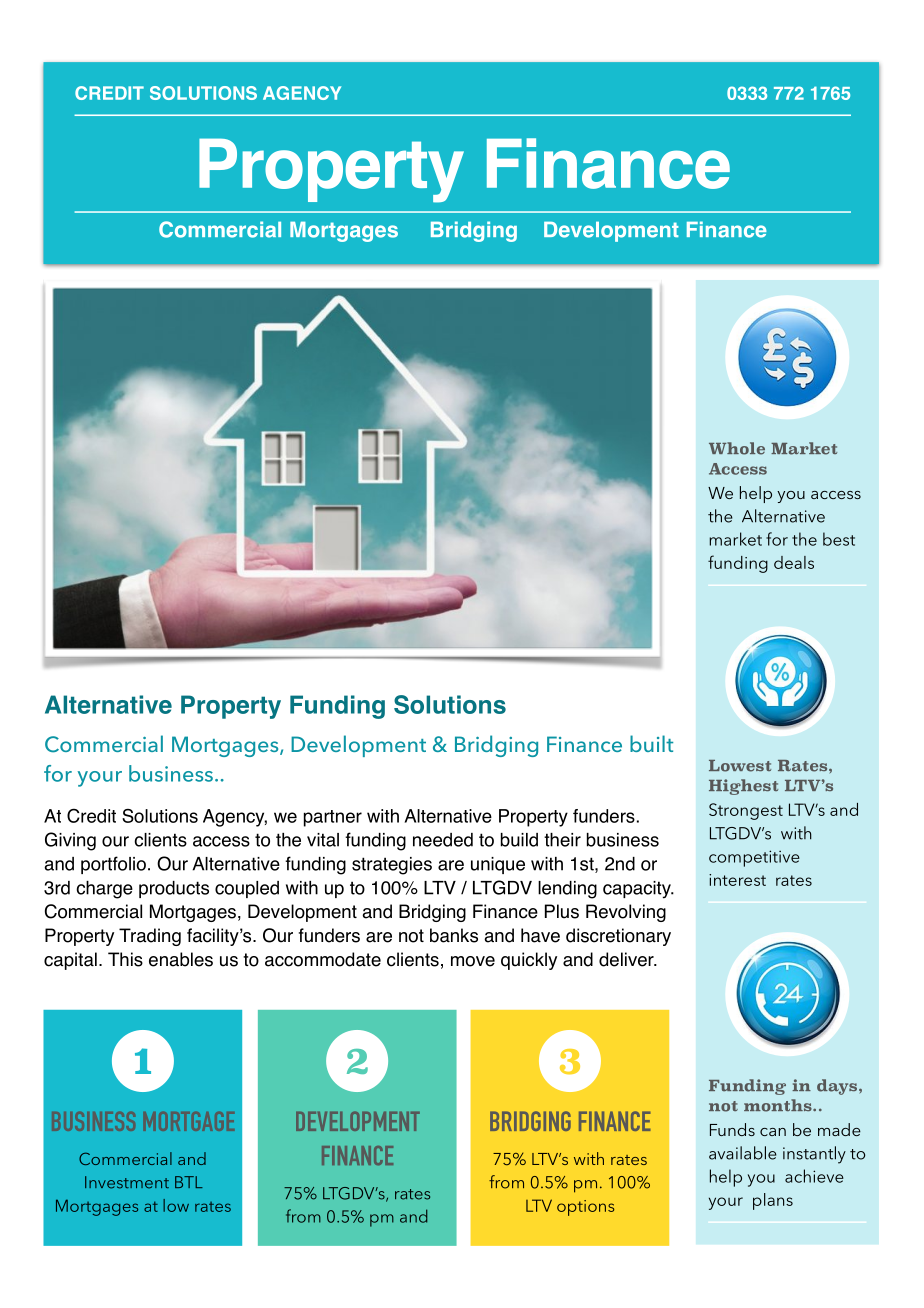 The height and width of the image is (1308, 924). I want to click on deals, so click(794, 562).
